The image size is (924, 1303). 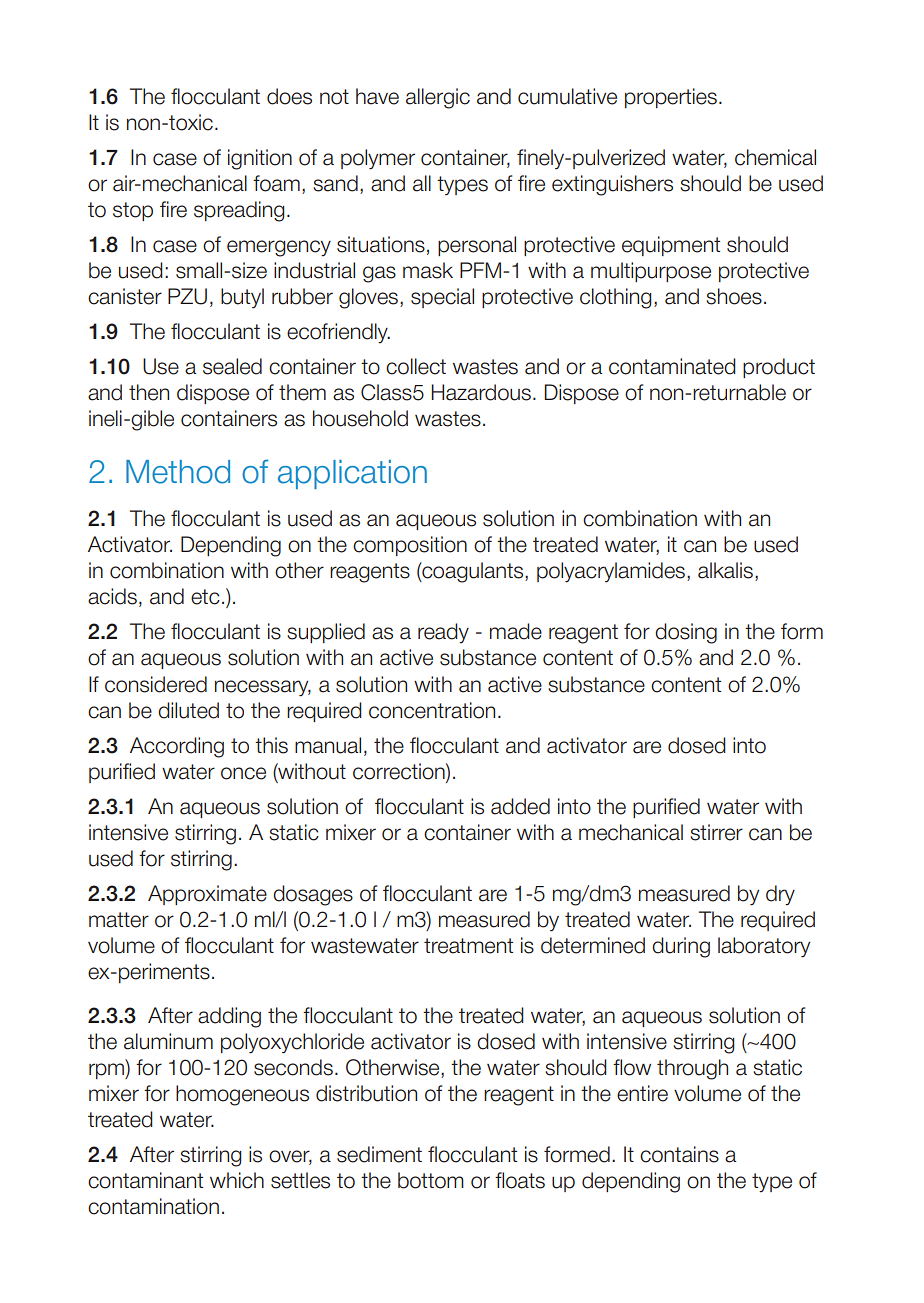 What do you see at coordinates (716, 832) in the screenshot?
I see `stirrer` at bounding box center [716, 832].
